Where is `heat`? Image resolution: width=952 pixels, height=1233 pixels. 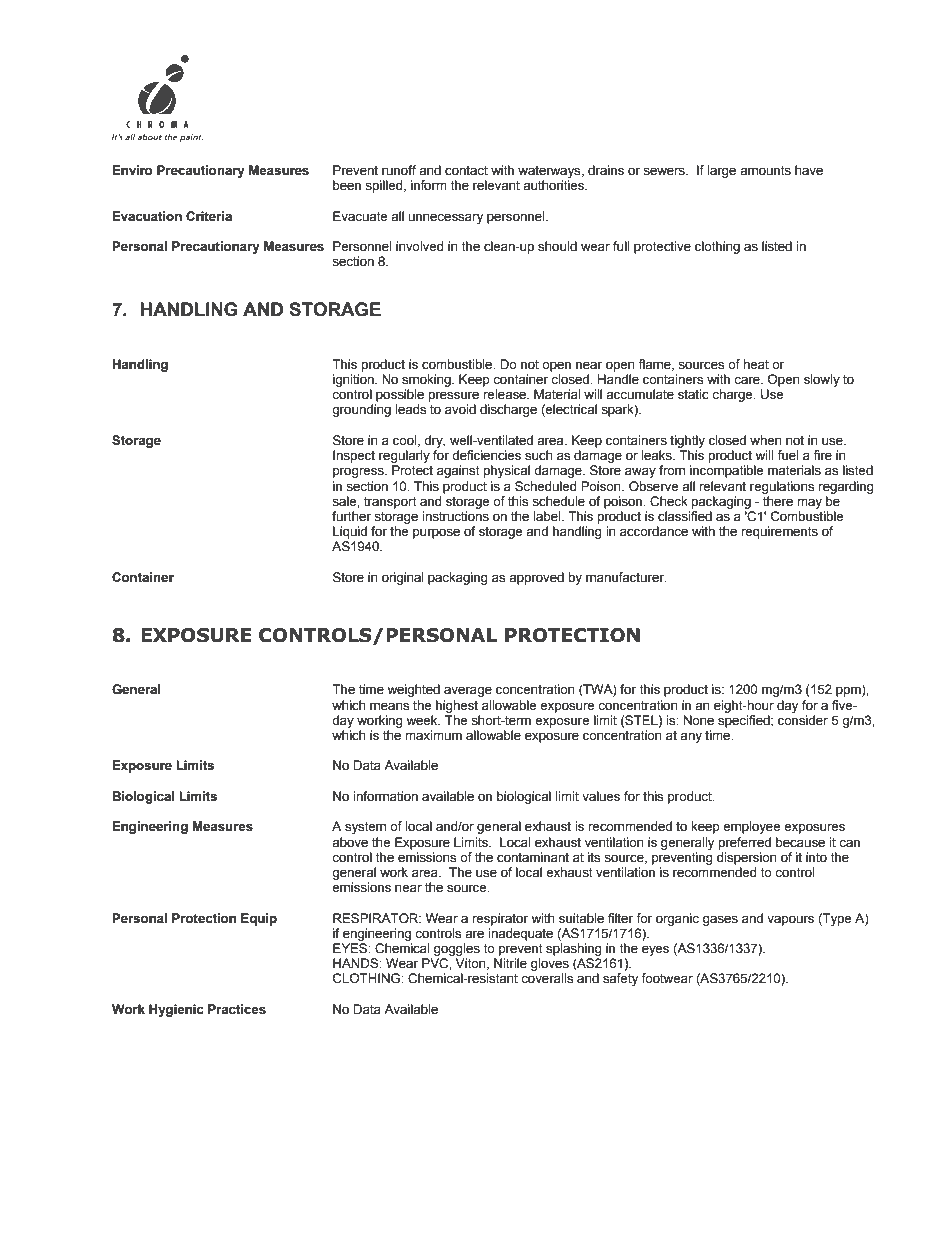
heat is located at coordinates (756, 364).
